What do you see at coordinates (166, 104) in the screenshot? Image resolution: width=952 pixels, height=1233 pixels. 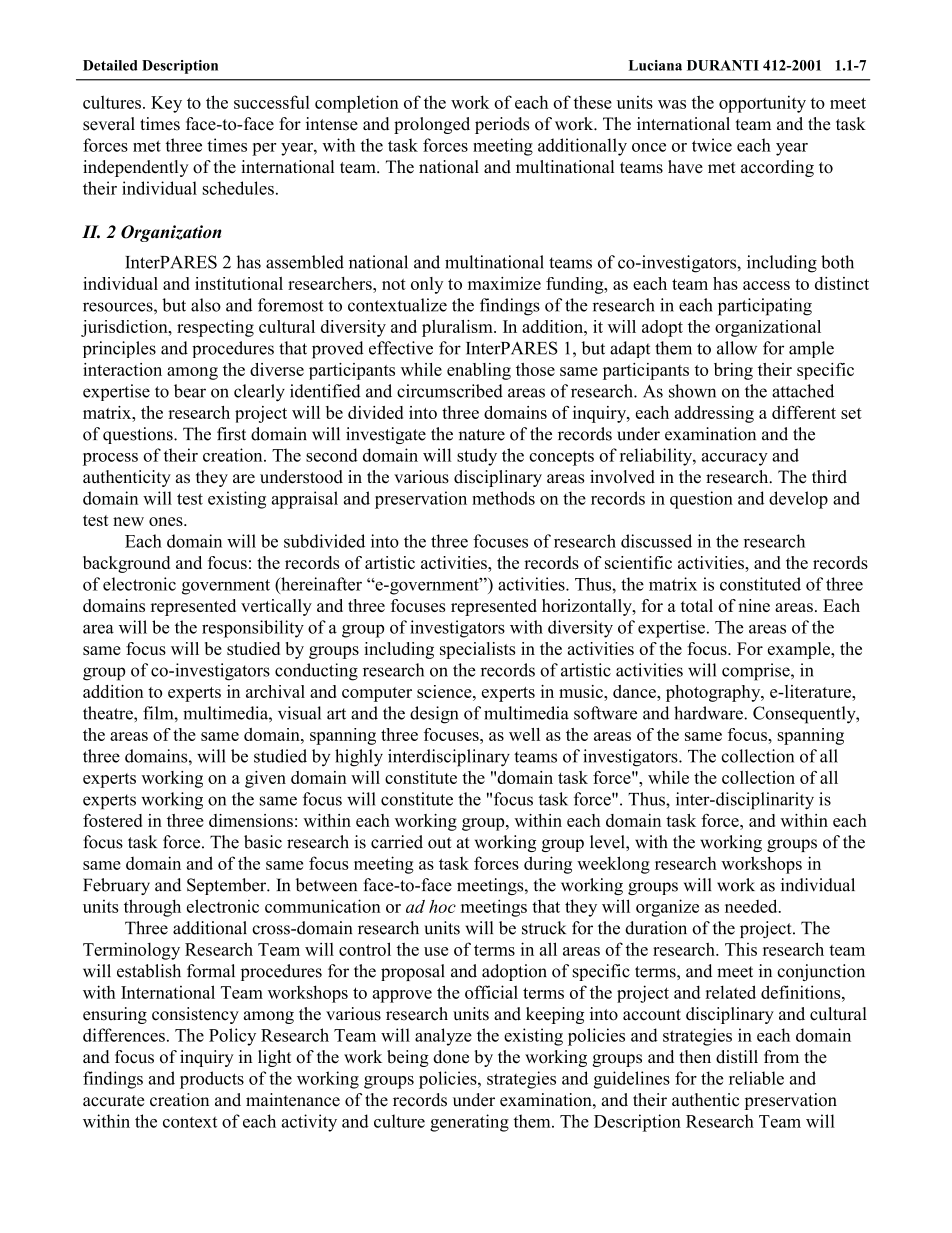 I see `Key` at bounding box center [166, 104].
